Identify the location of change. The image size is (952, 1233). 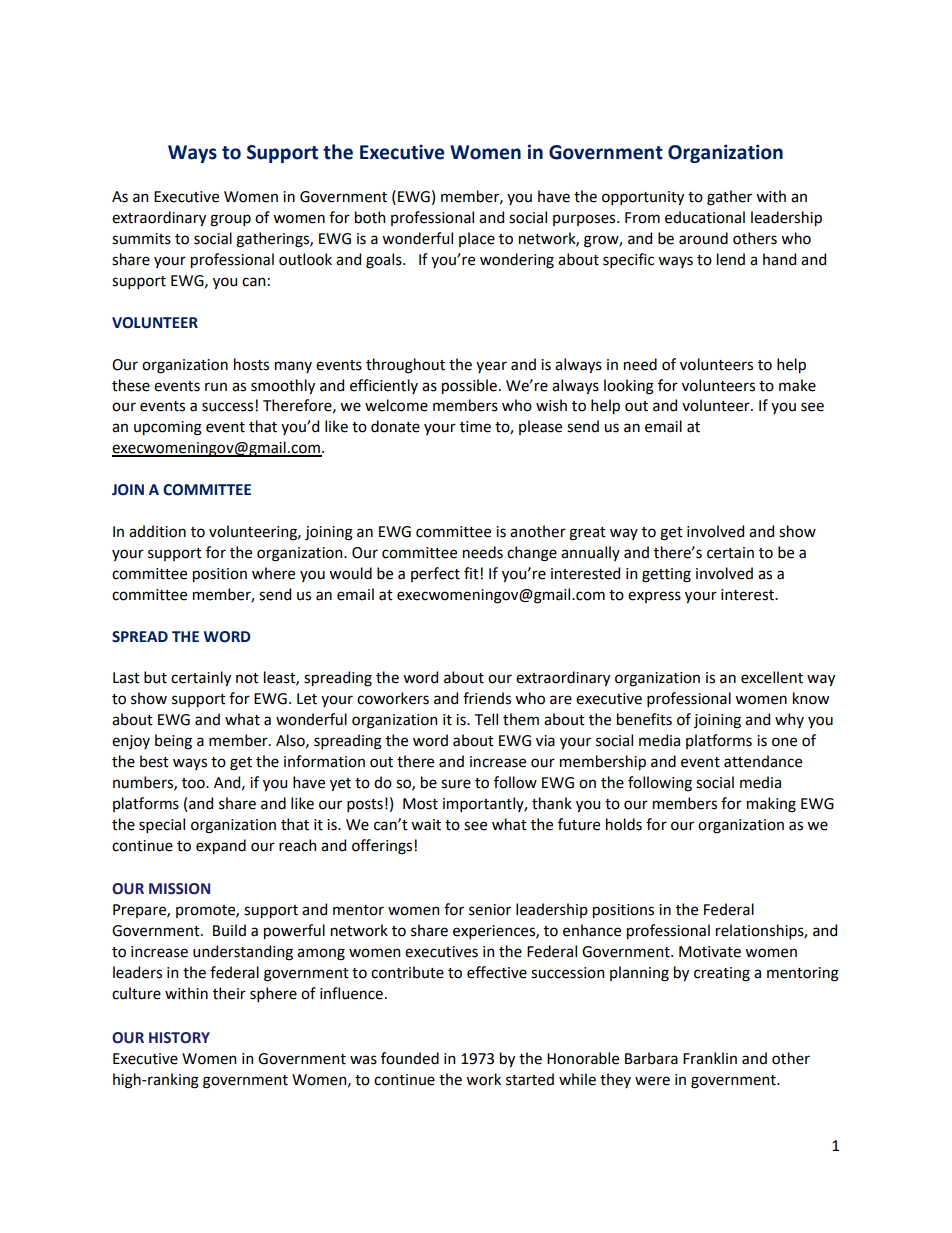
(532, 554).
